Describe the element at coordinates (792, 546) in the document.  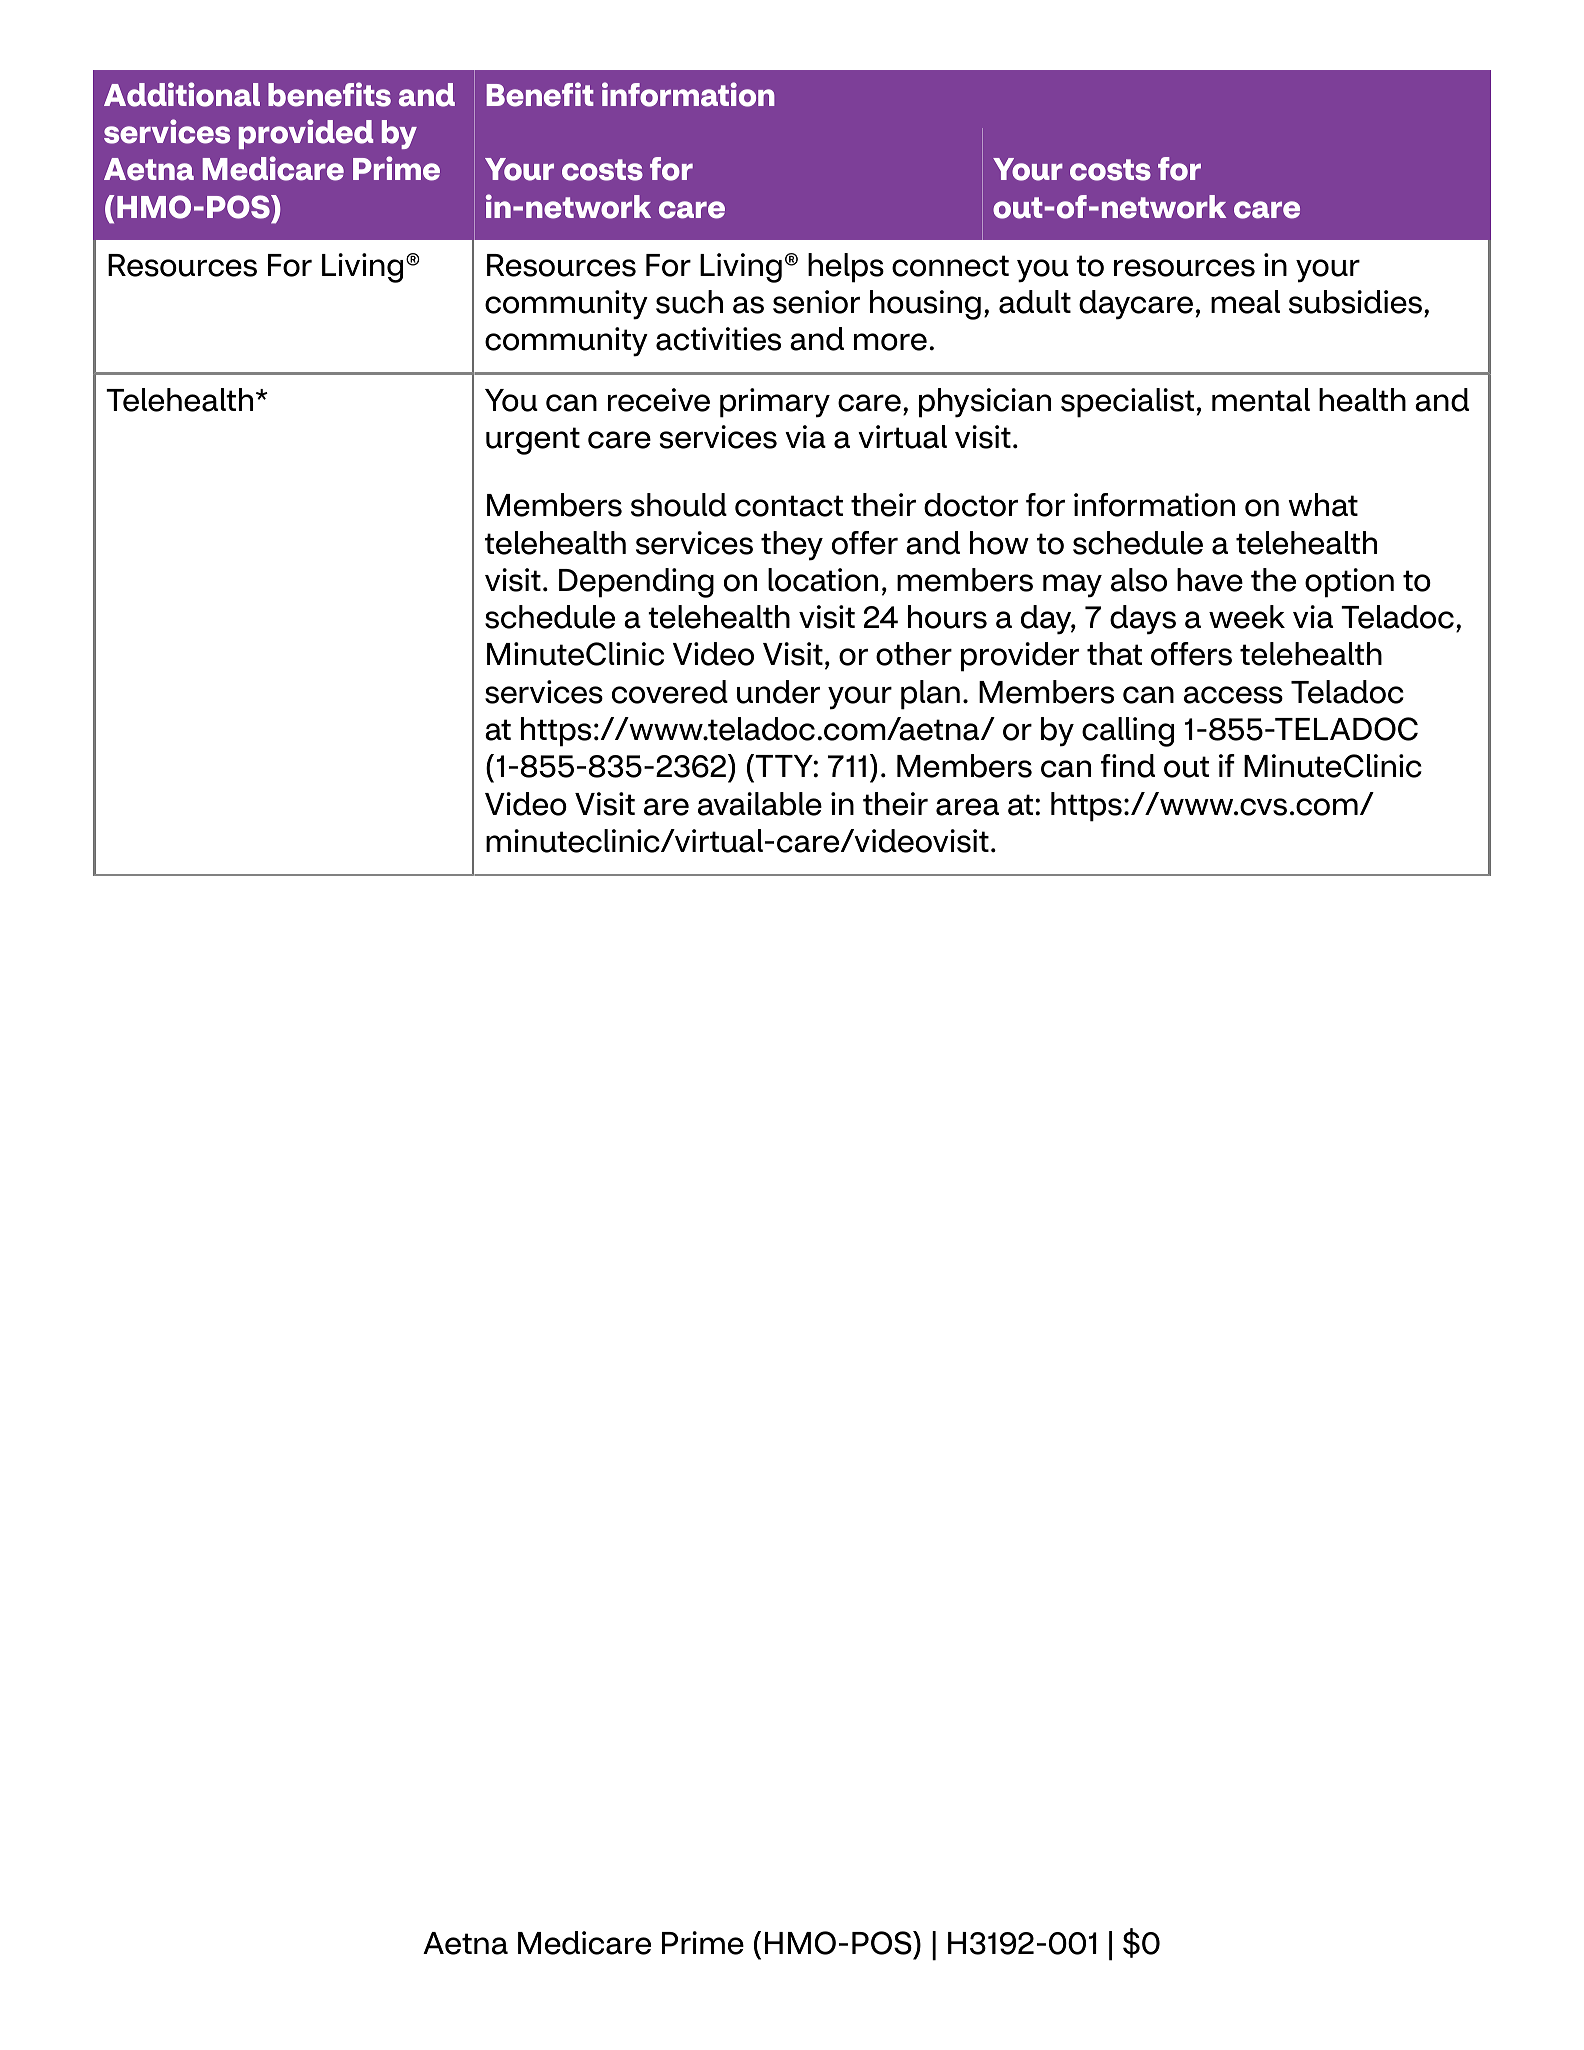
I see `they` at that location.
